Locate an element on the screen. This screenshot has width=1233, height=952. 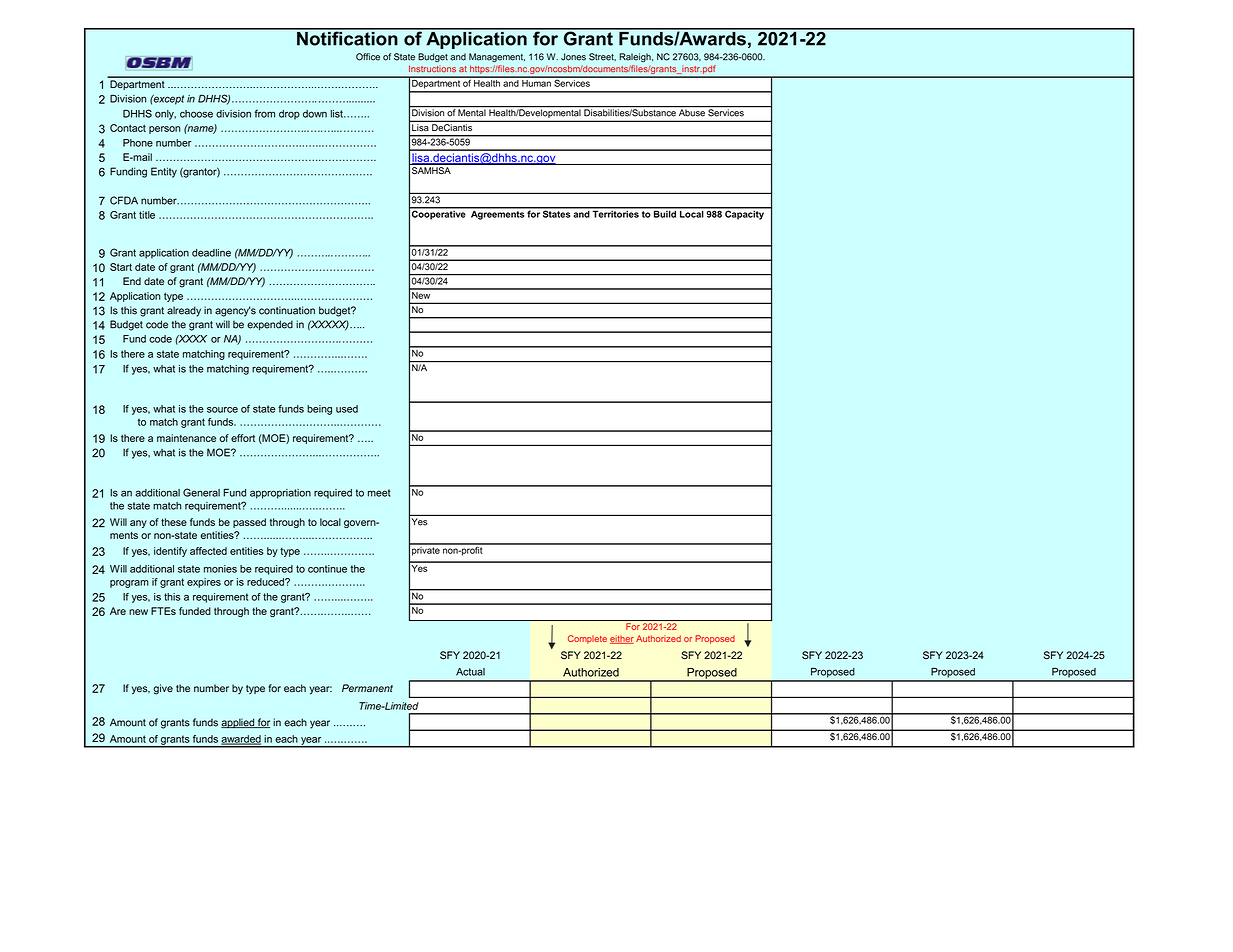
Office is located at coordinates (368, 57).
